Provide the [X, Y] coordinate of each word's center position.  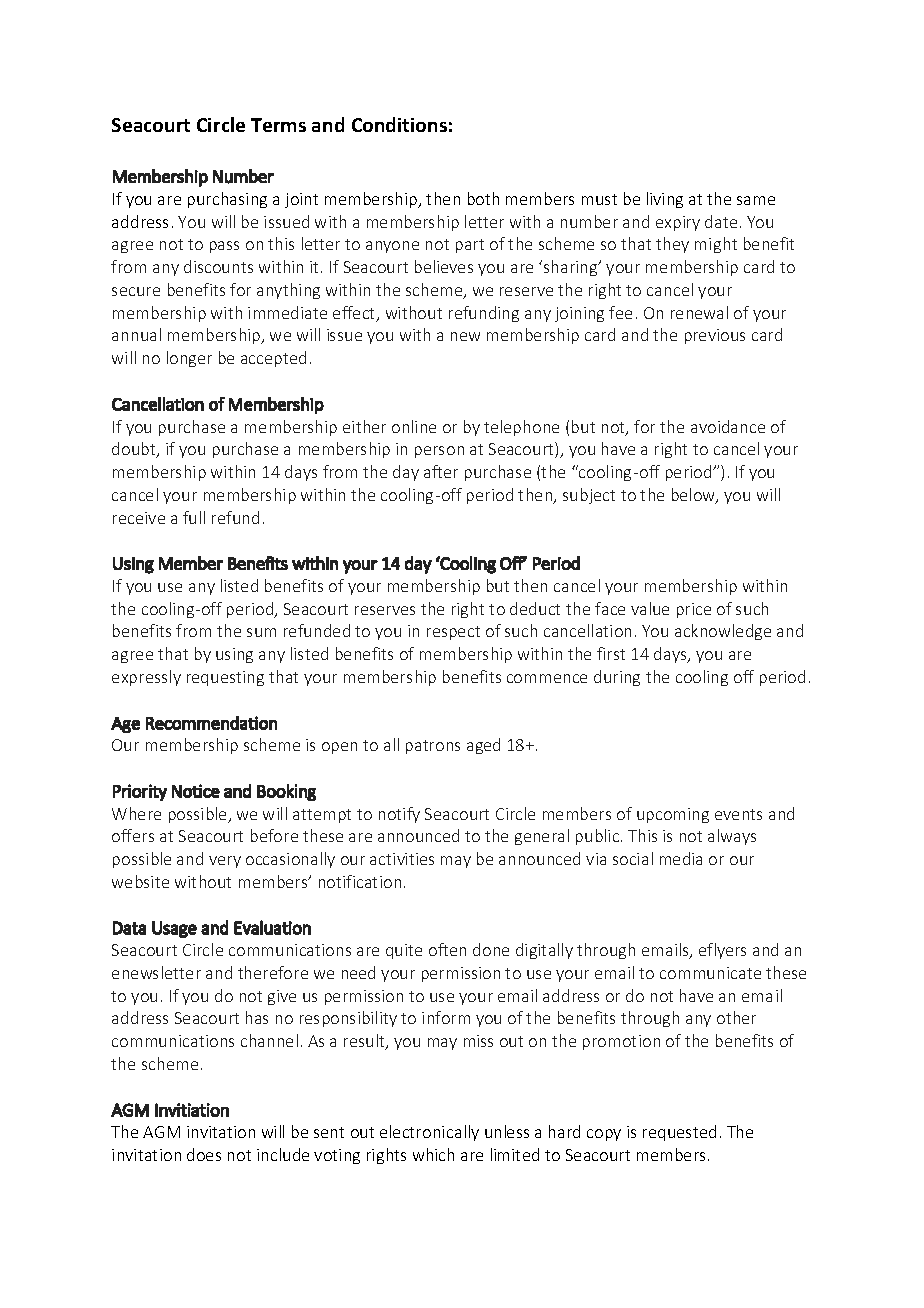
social [633, 858]
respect [453, 633]
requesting [225, 678]
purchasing [227, 200]
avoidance [728, 426]
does [204, 1154]
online [414, 426]
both [483, 198]
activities [402, 859]
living [665, 200]
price [694, 610]
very [225, 862]
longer [189, 359]
